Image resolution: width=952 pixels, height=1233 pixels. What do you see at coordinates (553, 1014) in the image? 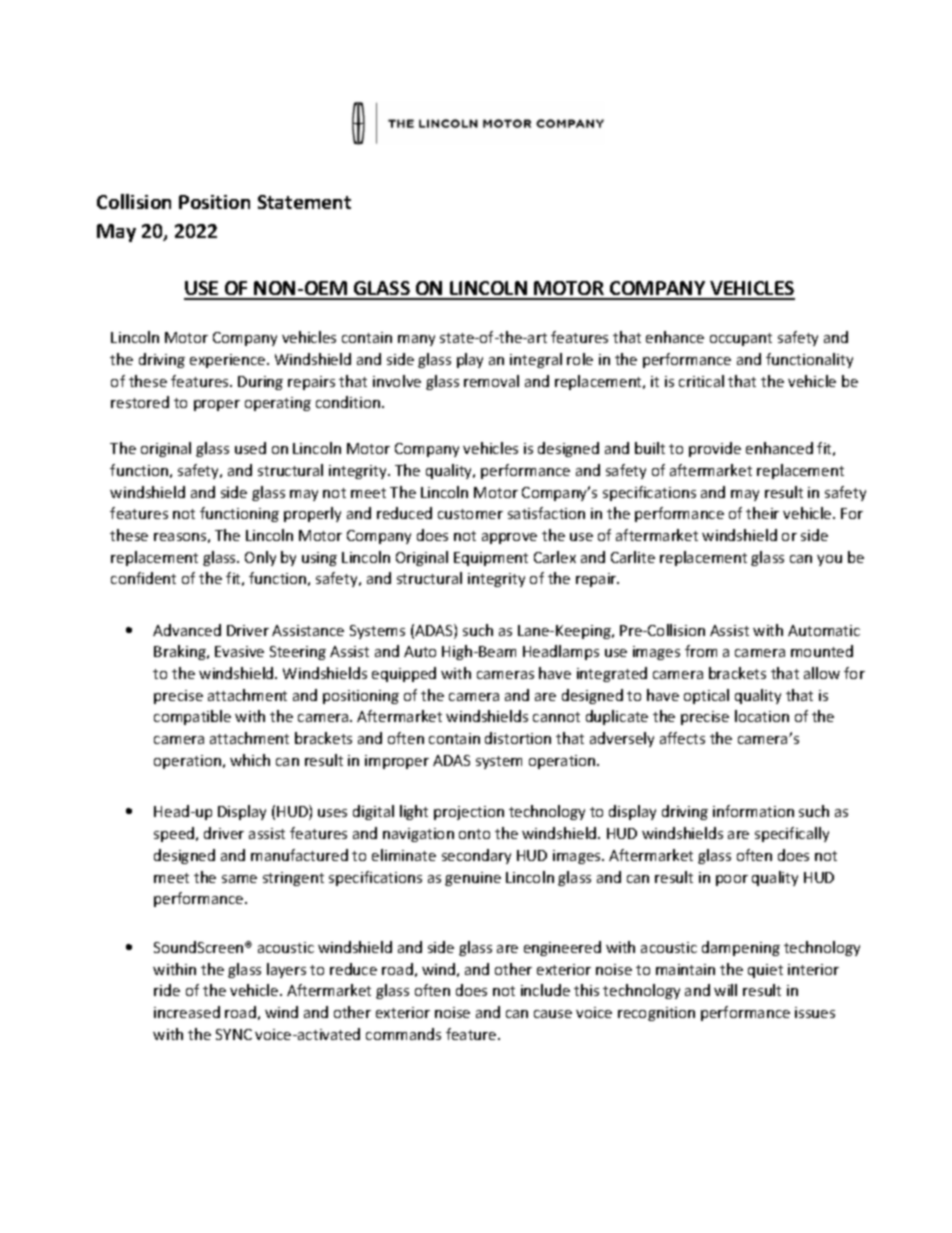
I see `cause` at bounding box center [553, 1014].
